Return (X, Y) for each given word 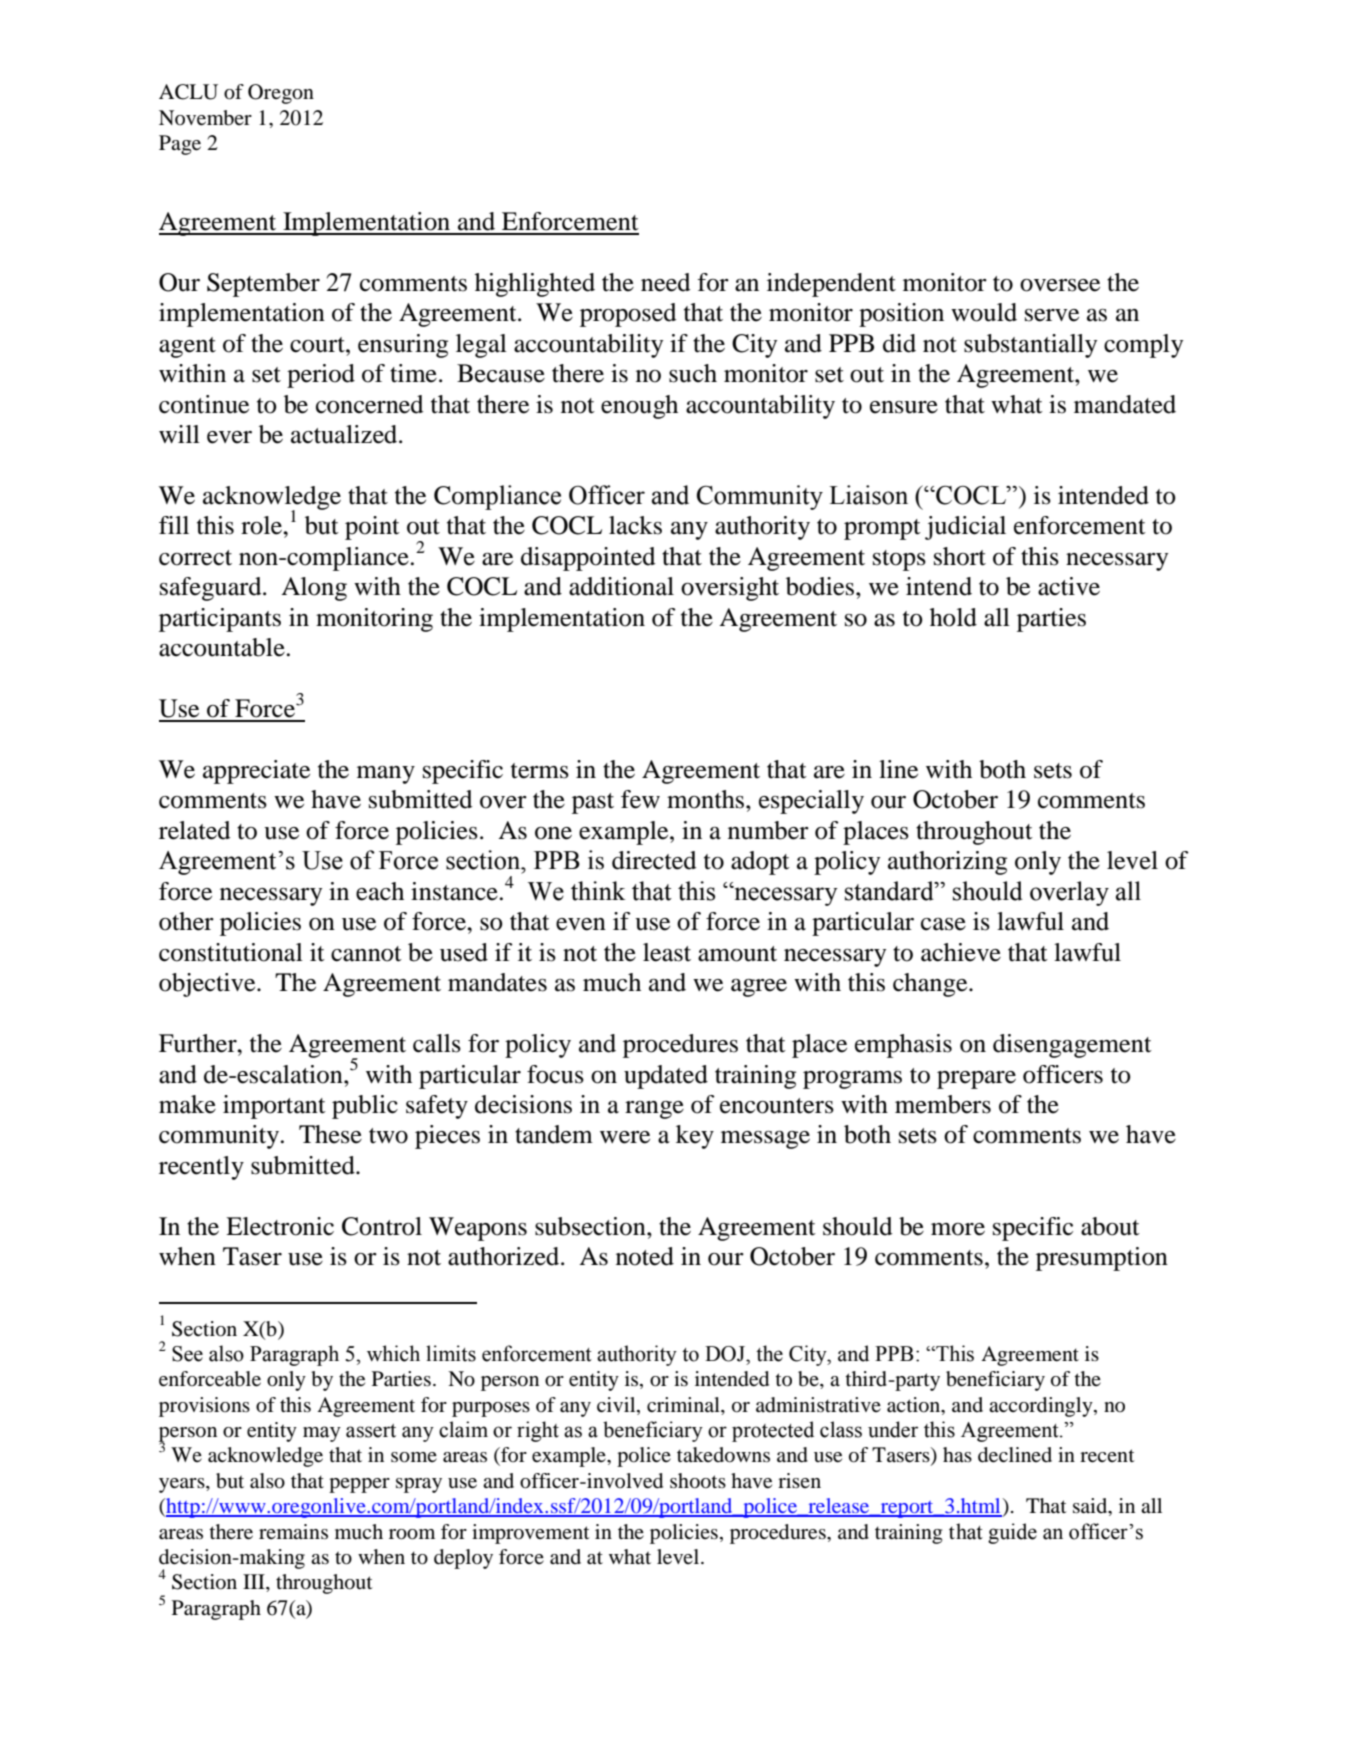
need (666, 282)
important (274, 1107)
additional (621, 586)
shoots (698, 1481)
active (1069, 586)
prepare (976, 1080)
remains (293, 1531)
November (205, 118)
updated (666, 1077)
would (984, 312)
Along (314, 589)
